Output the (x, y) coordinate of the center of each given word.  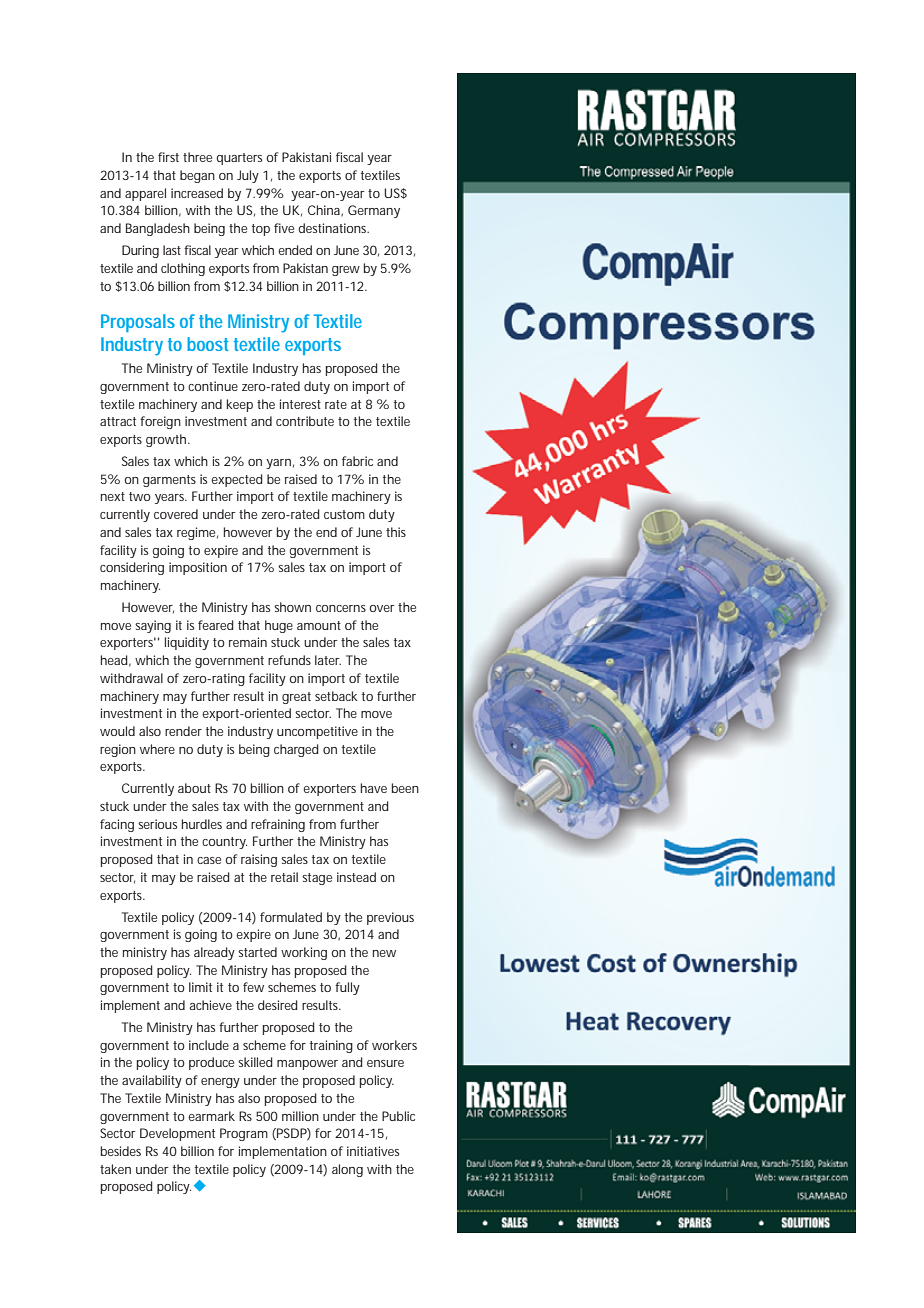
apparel (145, 194)
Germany (374, 211)
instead (356, 877)
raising (259, 860)
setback (336, 696)
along (347, 1170)
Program (244, 1134)
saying (153, 626)
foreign (160, 422)
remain (248, 642)
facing (117, 825)
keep (240, 405)
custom (344, 514)
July (248, 176)
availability (154, 1081)
